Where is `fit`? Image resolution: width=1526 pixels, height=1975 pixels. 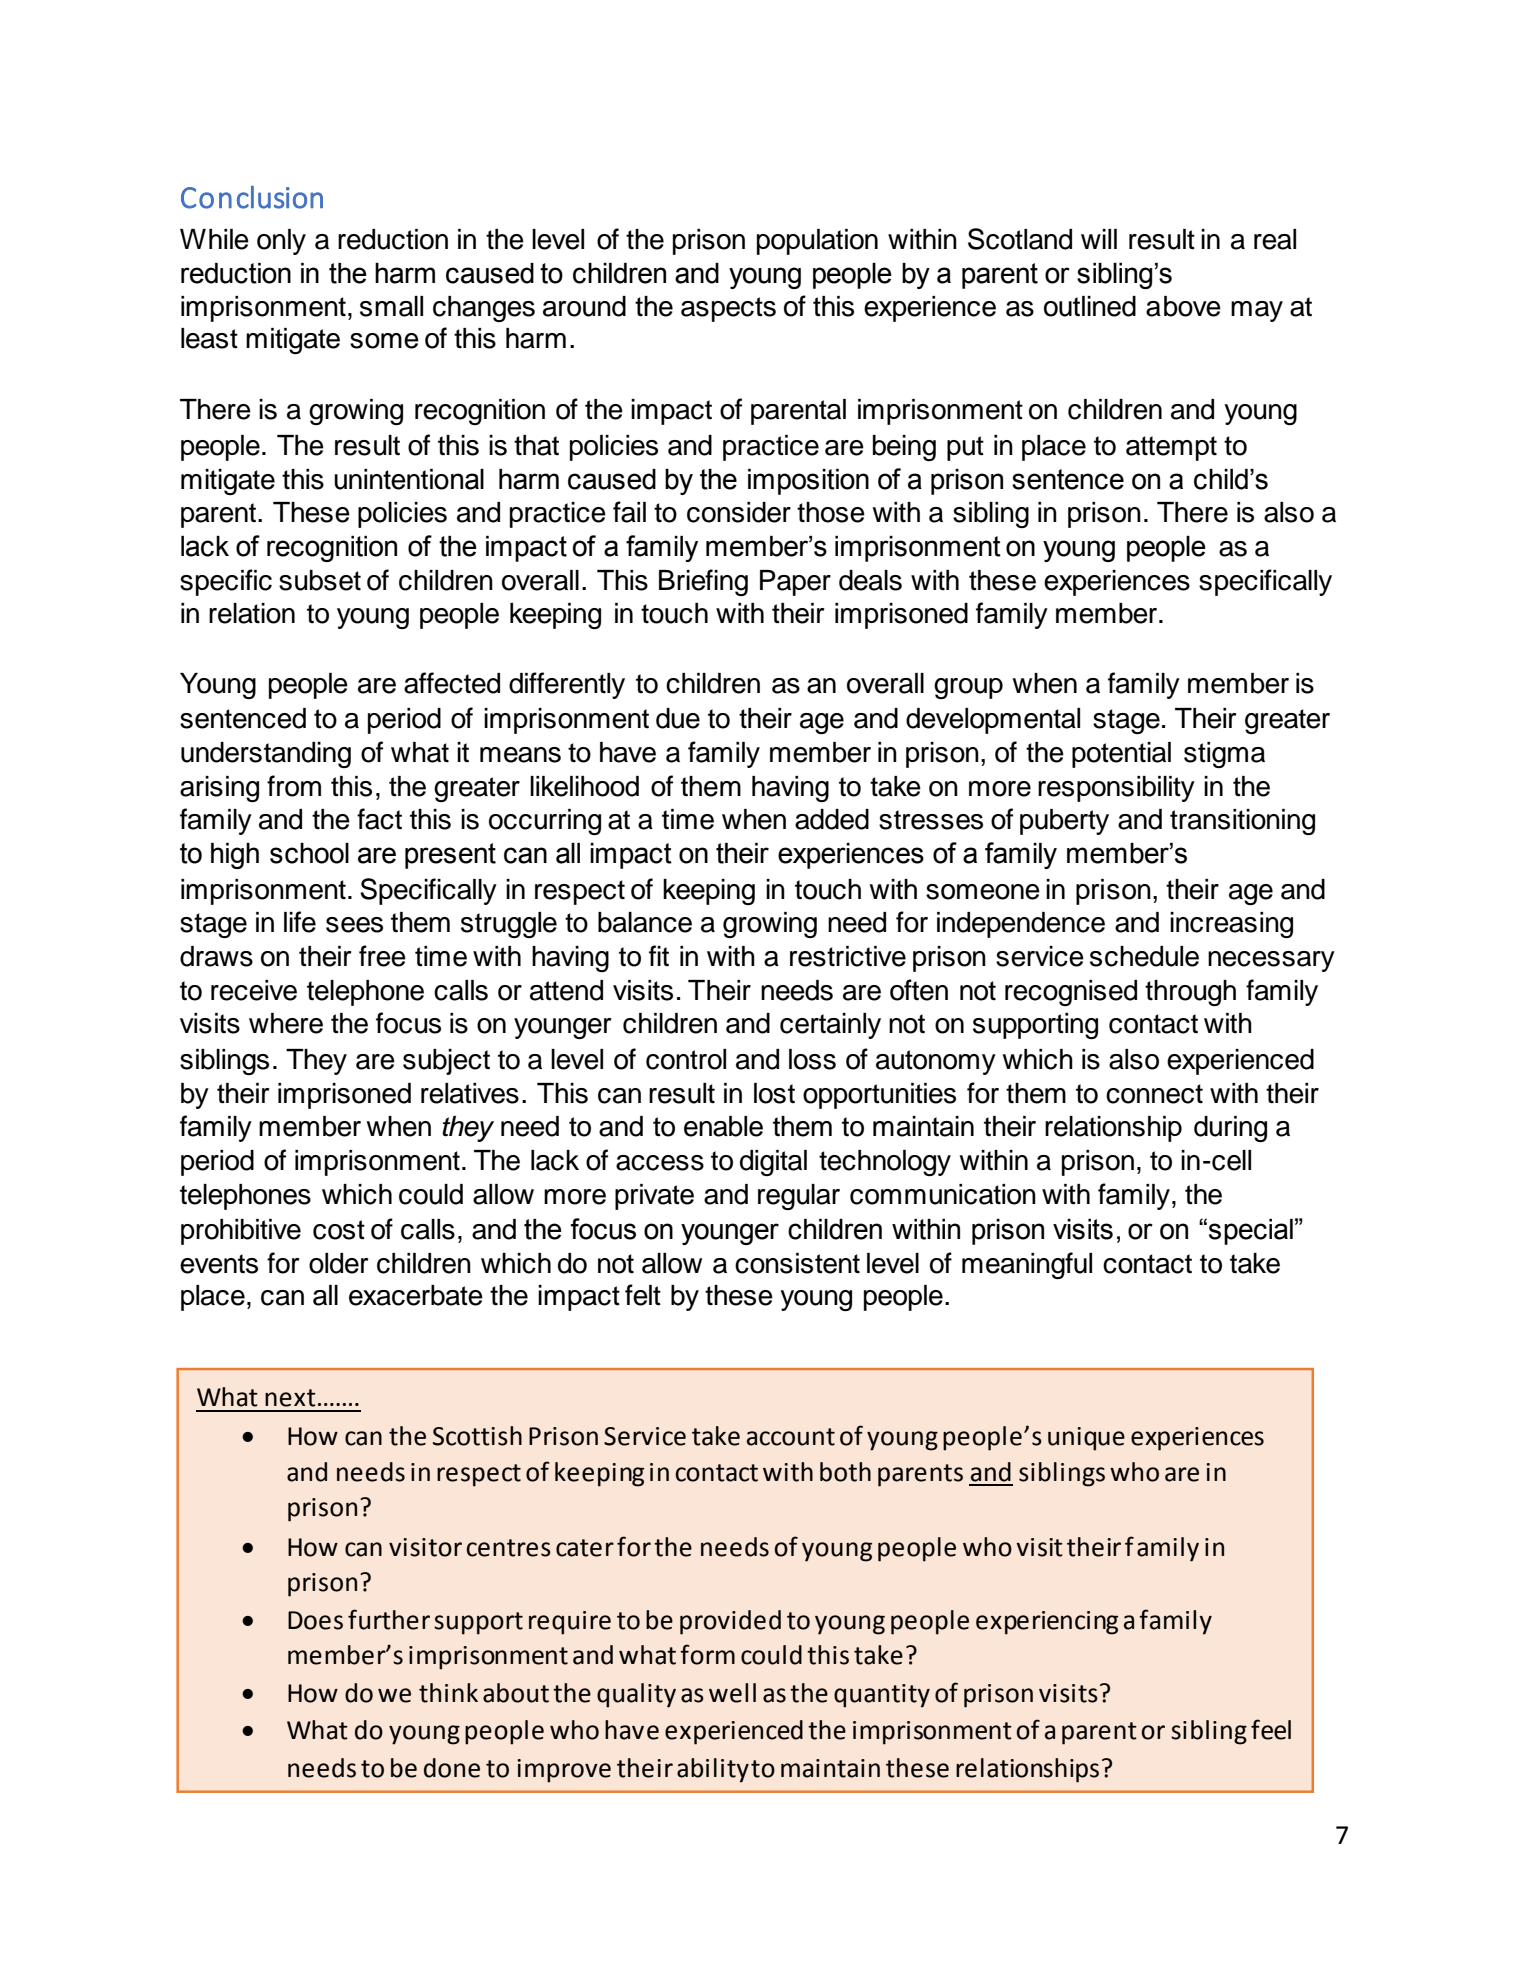
fit is located at coordinates (659, 956).
